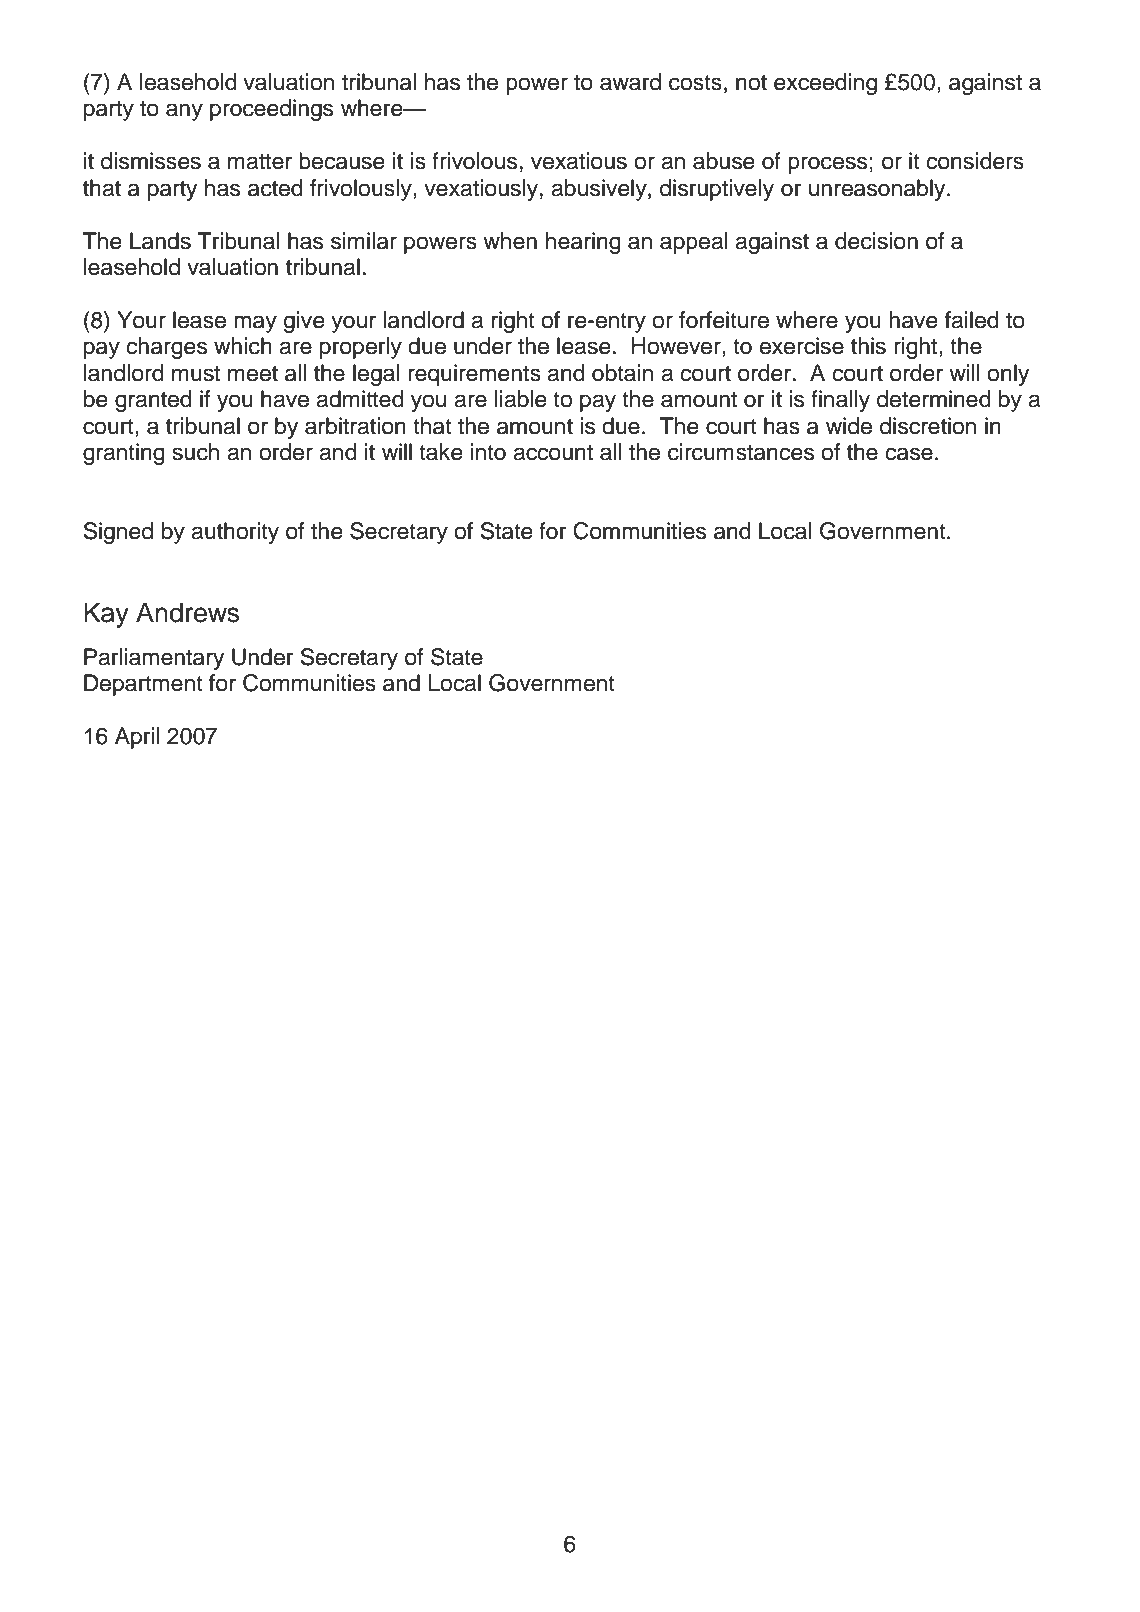  I want to click on any, so click(184, 112).
